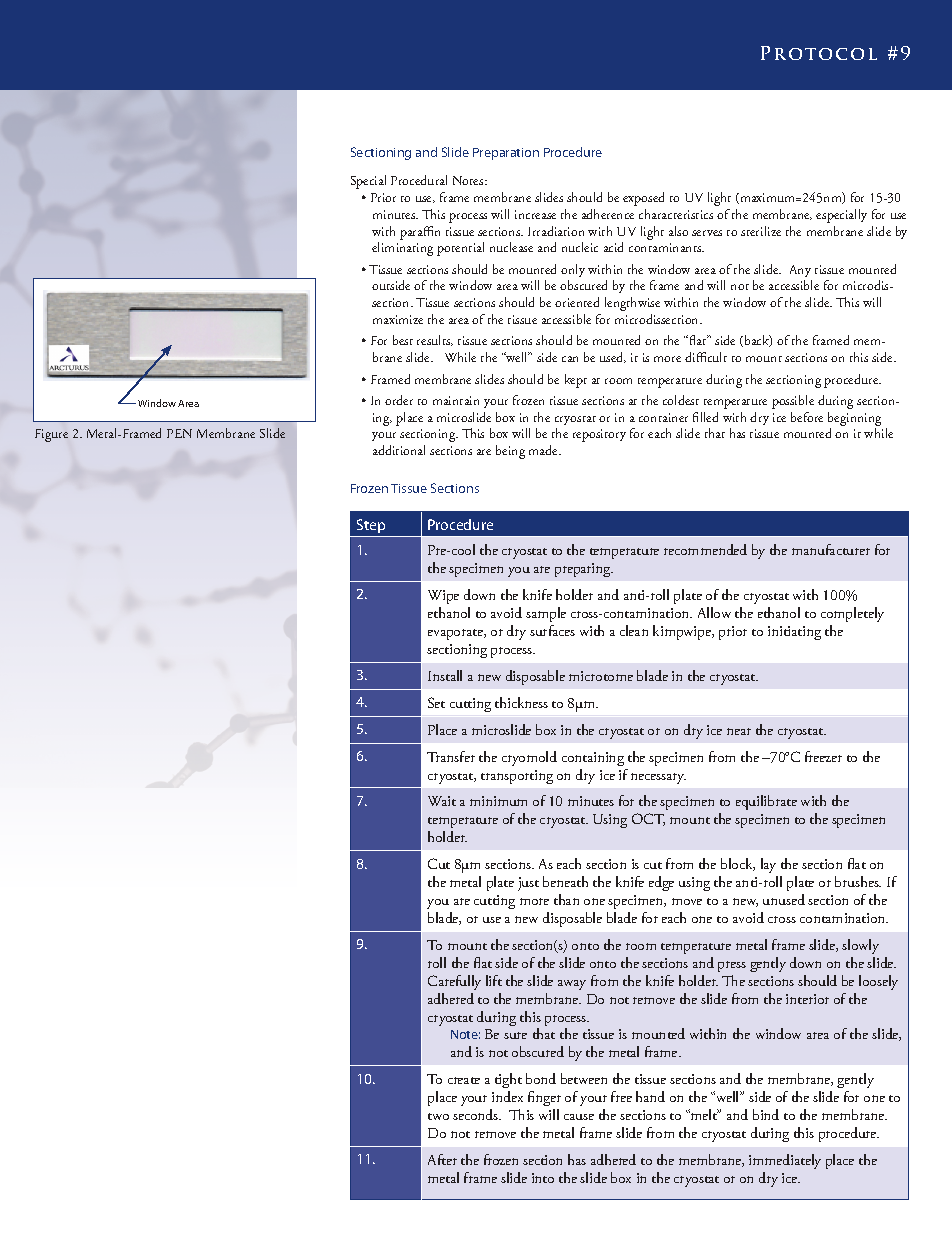 The width and height of the screenshot is (952, 1233). I want to click on Preparation, so click(506, 154).
